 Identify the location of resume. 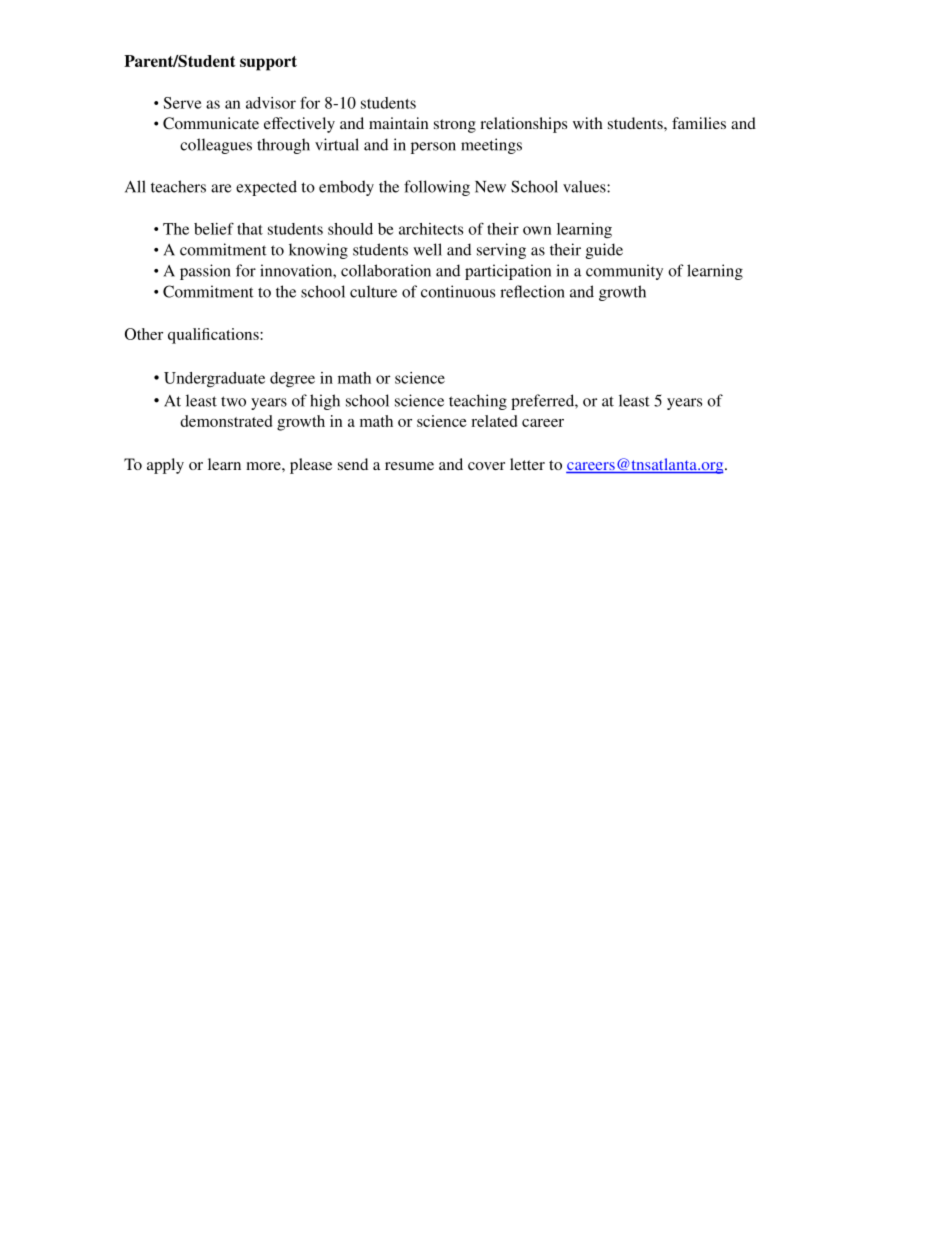
(409, 466).
